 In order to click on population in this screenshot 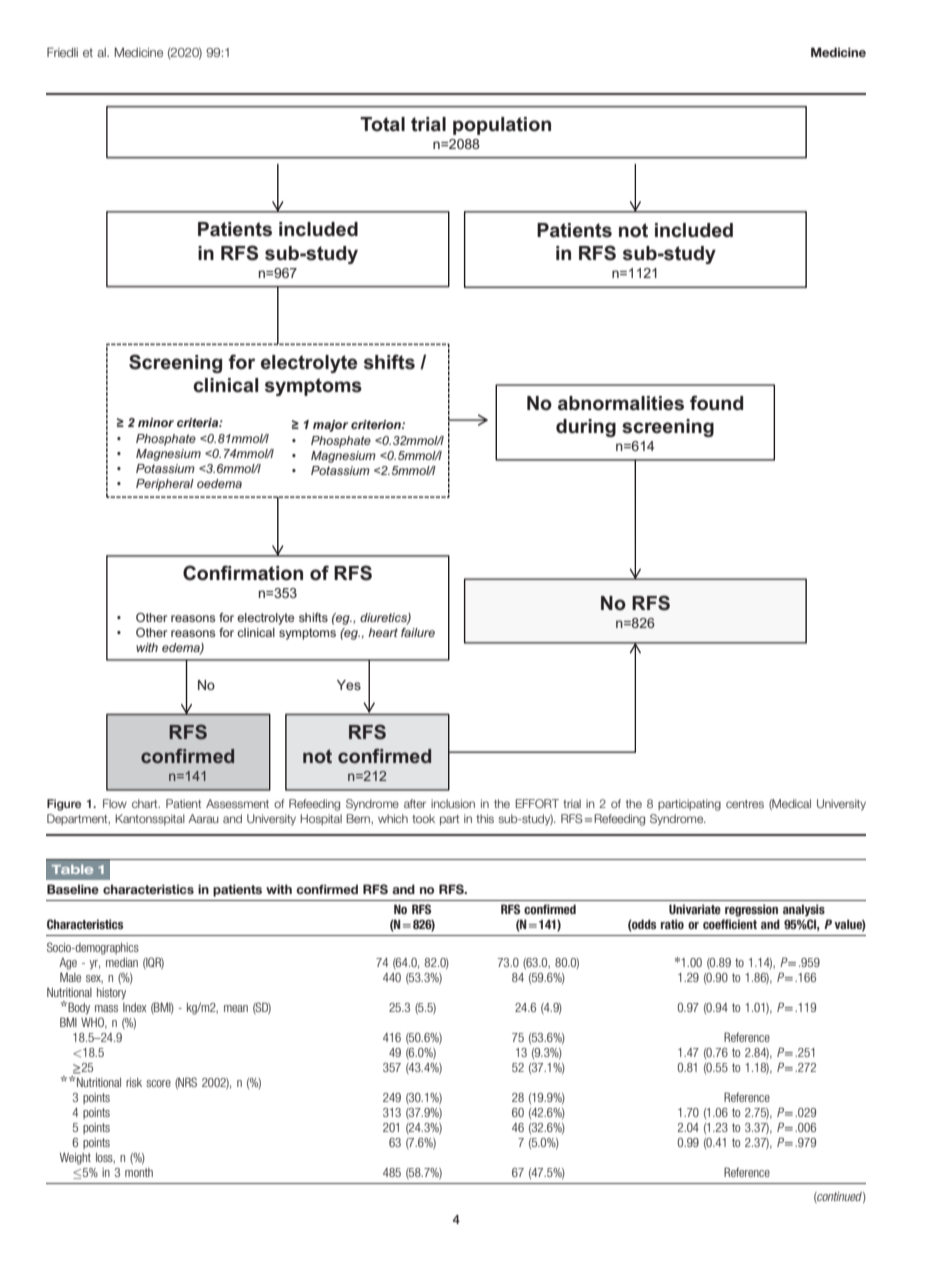, I will do `click(502, 126)`.
